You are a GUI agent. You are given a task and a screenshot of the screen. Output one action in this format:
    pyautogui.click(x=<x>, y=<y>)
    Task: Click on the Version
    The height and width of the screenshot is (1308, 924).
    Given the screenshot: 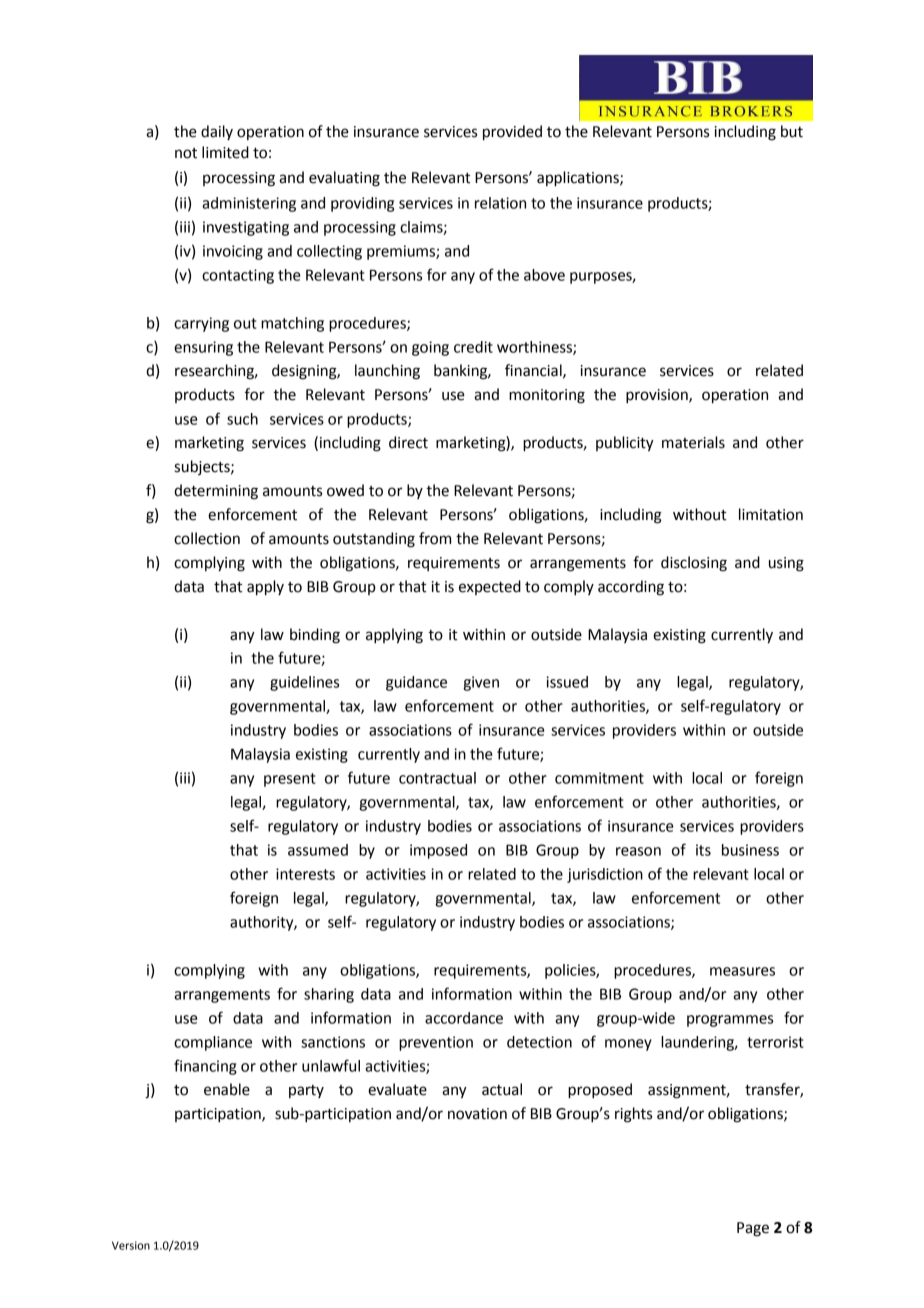 What is the action you would take?
    pyautogui.click(x=131, y=1245)
